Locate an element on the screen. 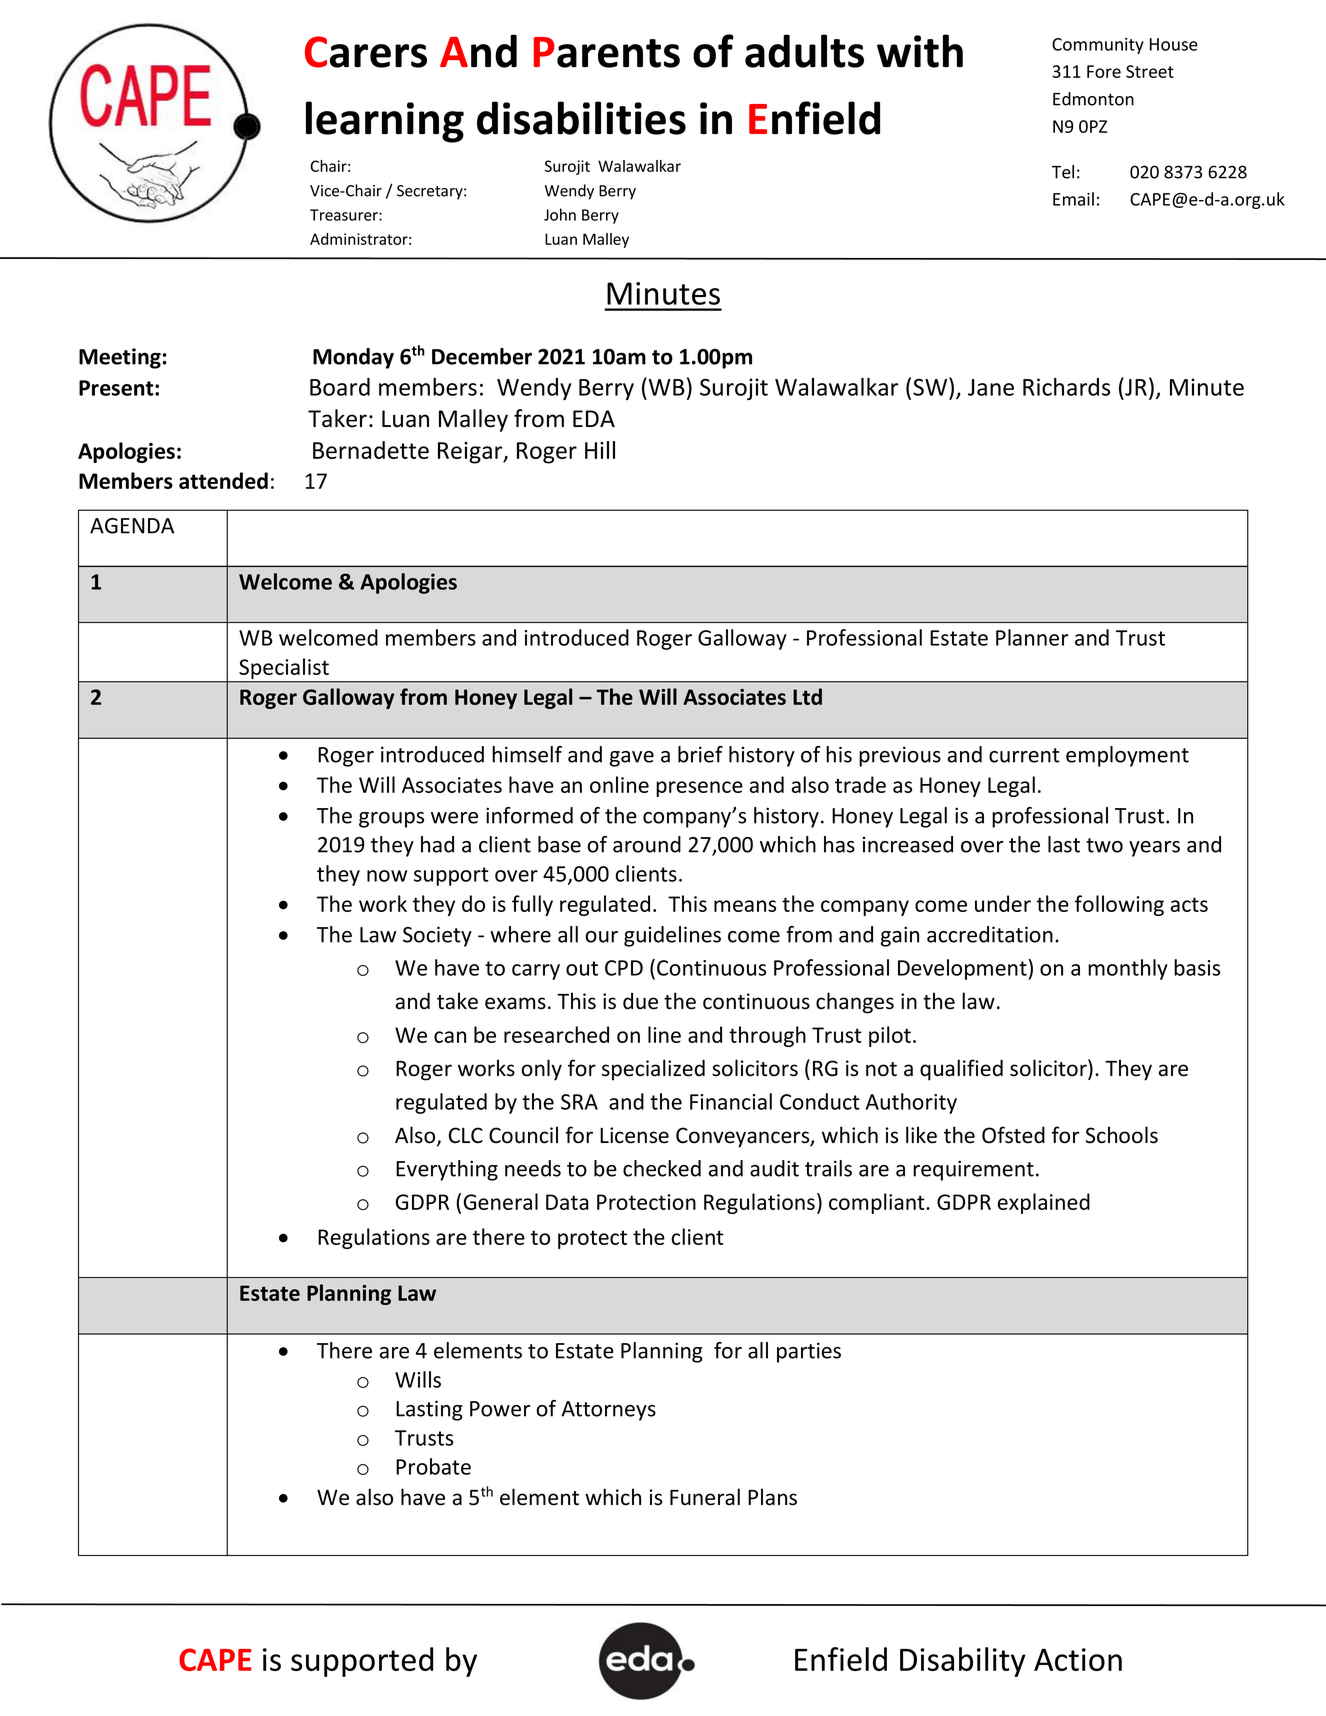 The width and height of the screenshot is (1326, 1716). two is located at coordinates (1104, 845).
